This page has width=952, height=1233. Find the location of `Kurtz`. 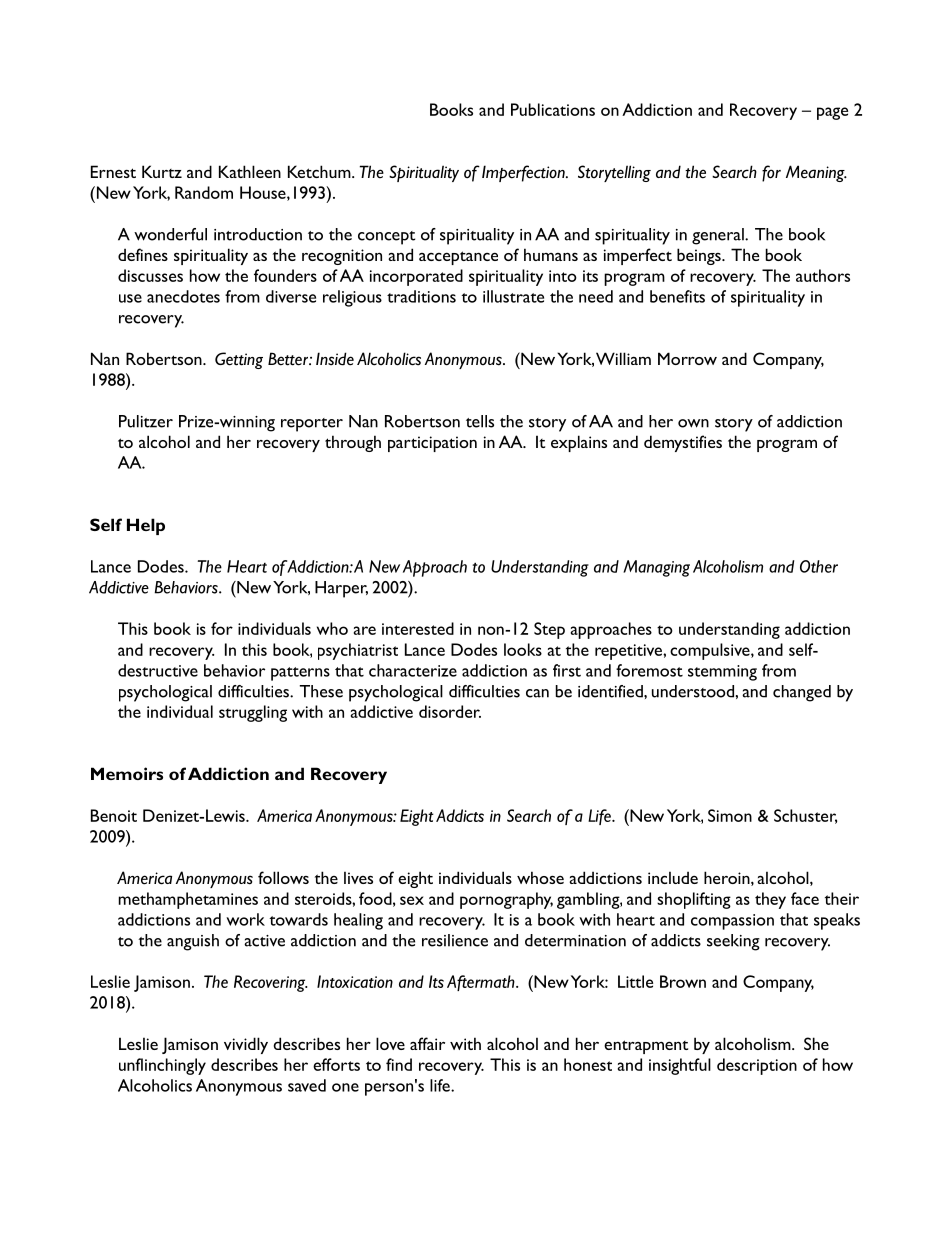

Kurtz is located at coordinates (162, 171).
